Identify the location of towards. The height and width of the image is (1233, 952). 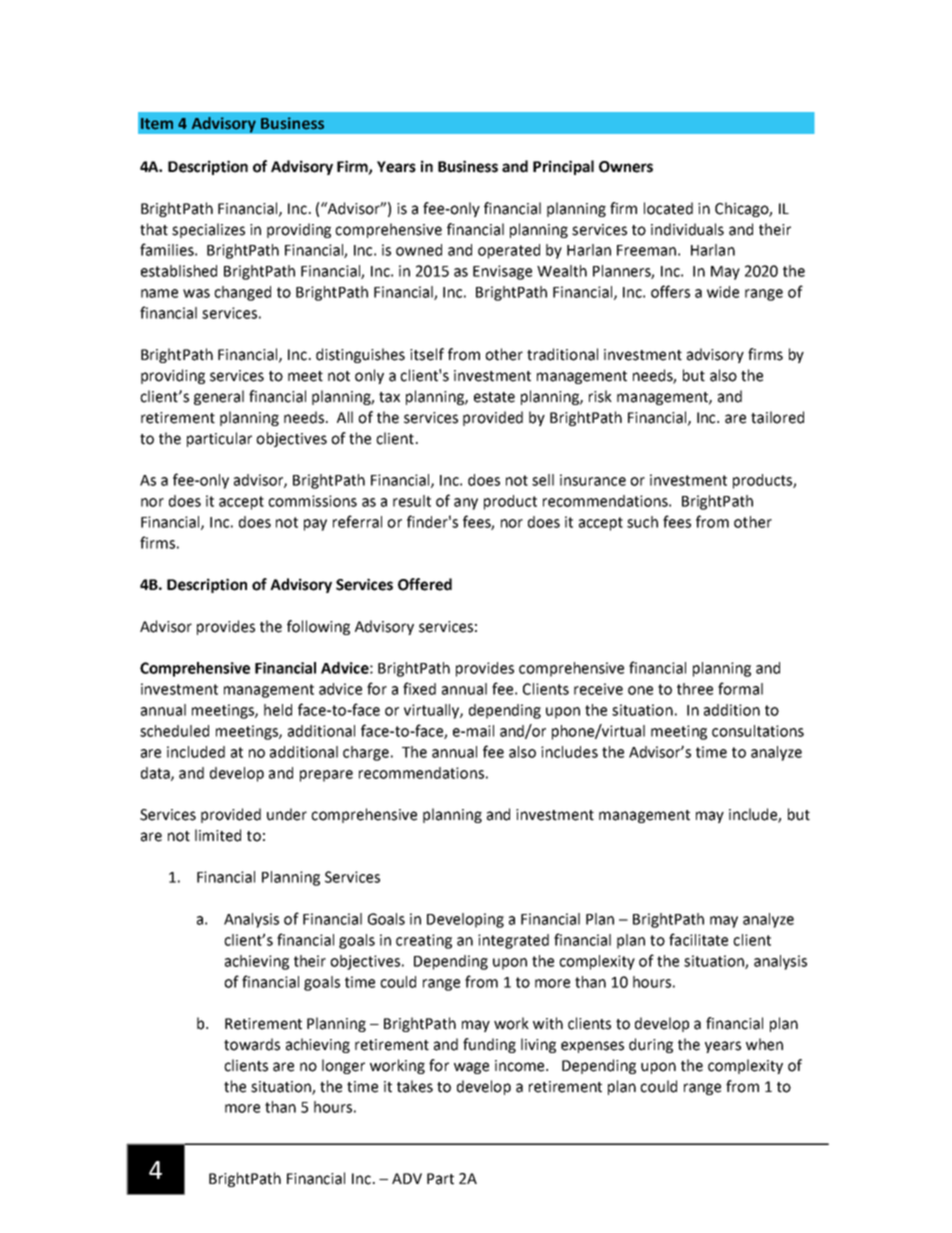
(252, 1044).
